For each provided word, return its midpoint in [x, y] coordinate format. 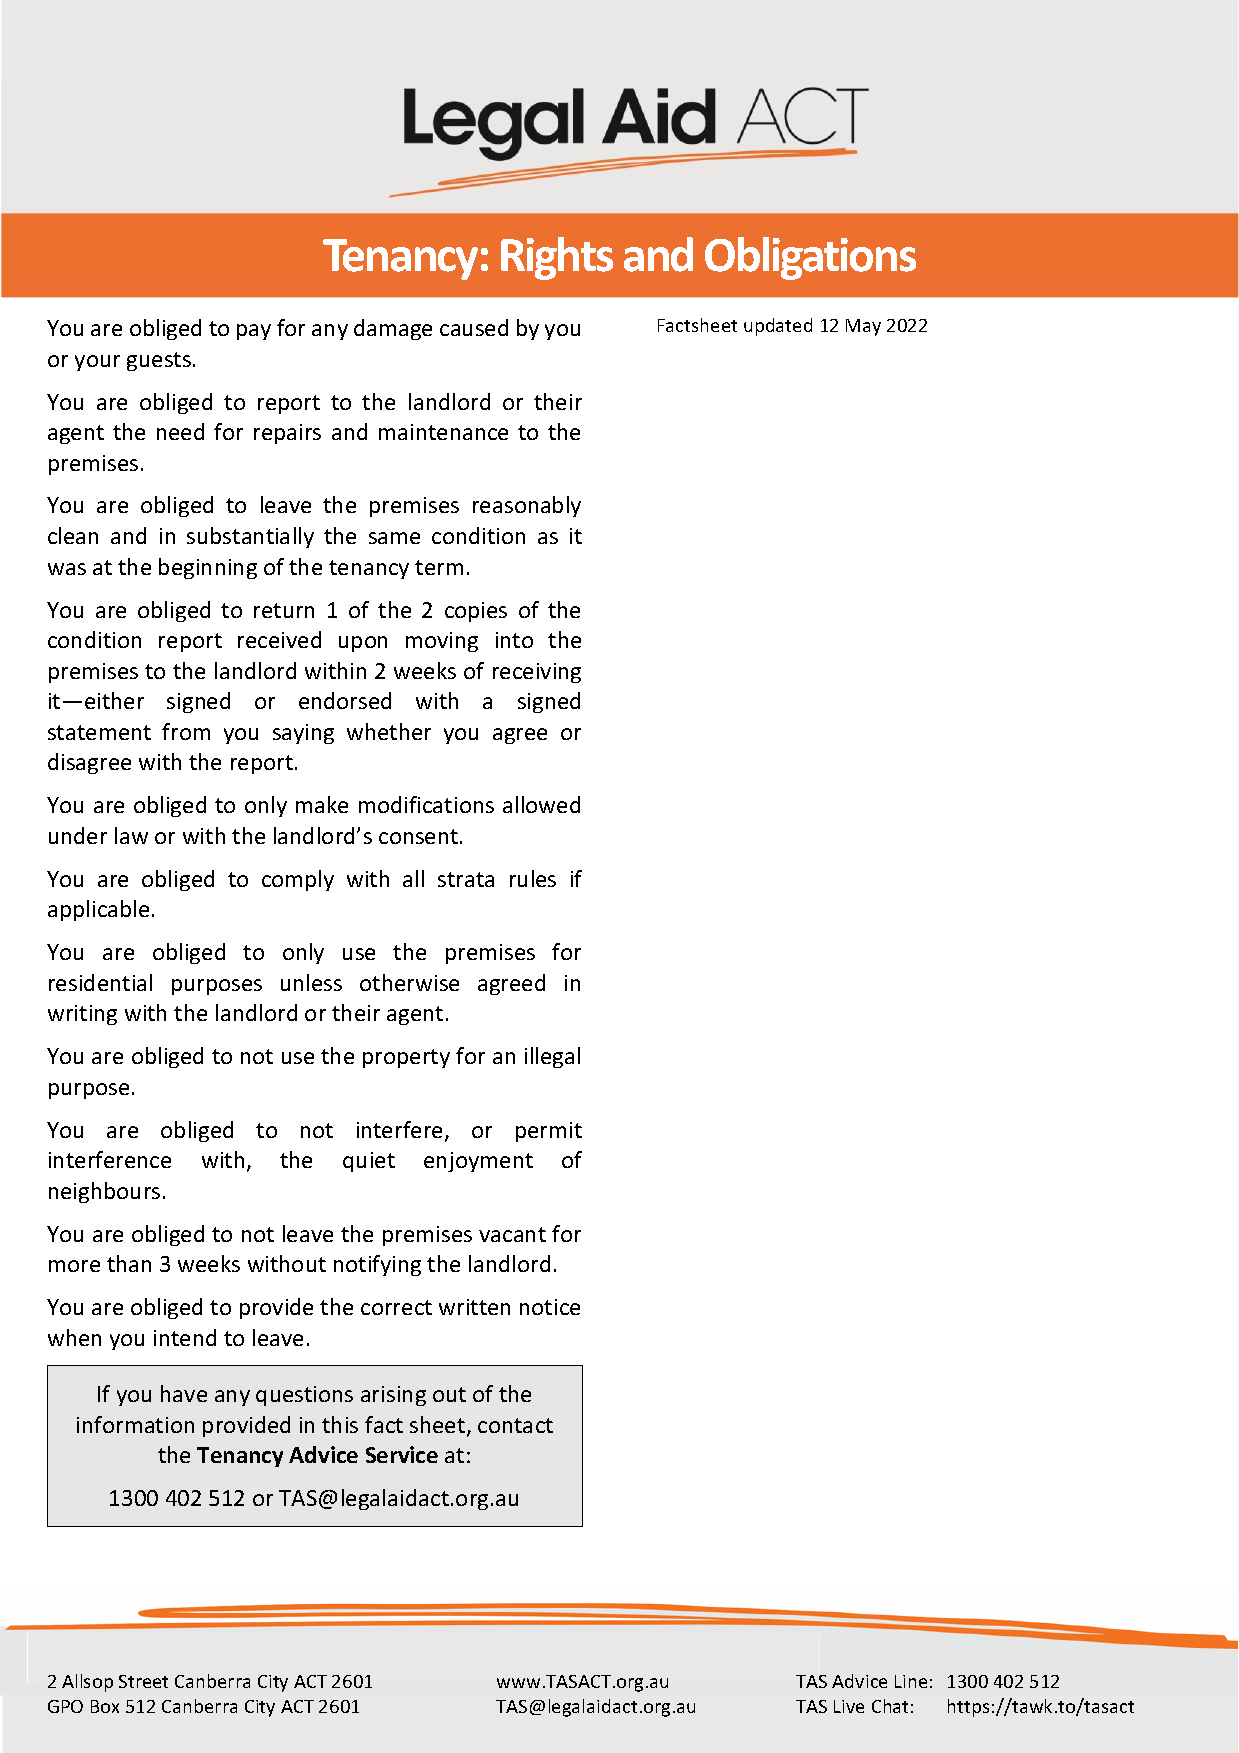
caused [474, 327]
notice [550, 1307]
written [474, 1307]
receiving [537, 673]
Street [143, 1681]
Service [402, 1454]
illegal [552, 1057]
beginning [208, 568]
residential [100, 982]
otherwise [409, 982]
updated [778, 327]
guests [159, 361]
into [514, 640]
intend [185, 1337]
